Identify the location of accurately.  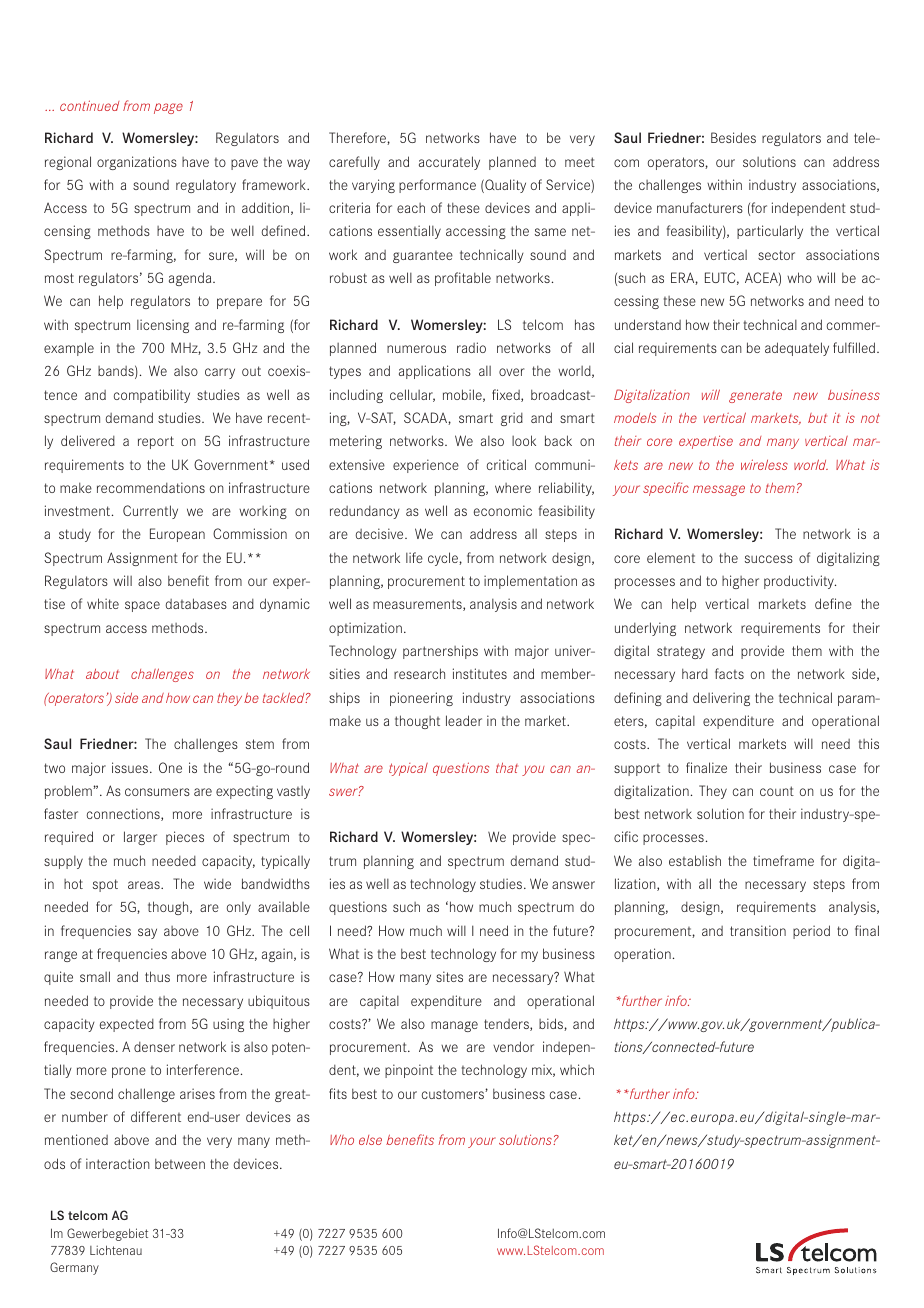
(449, 163).
